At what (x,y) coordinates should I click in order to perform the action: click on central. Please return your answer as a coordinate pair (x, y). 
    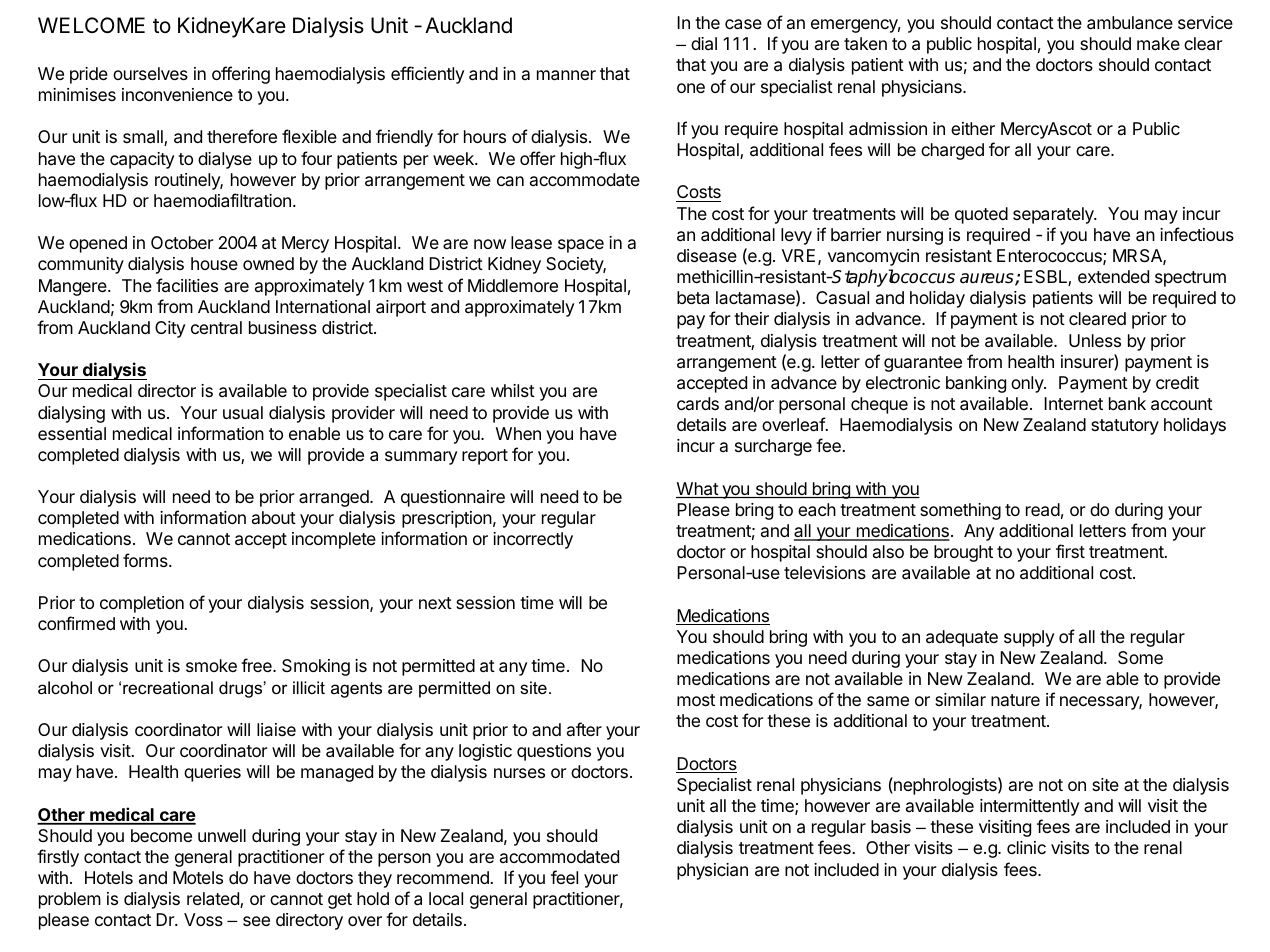
    Looking at the image, I should click on (216, 327).
